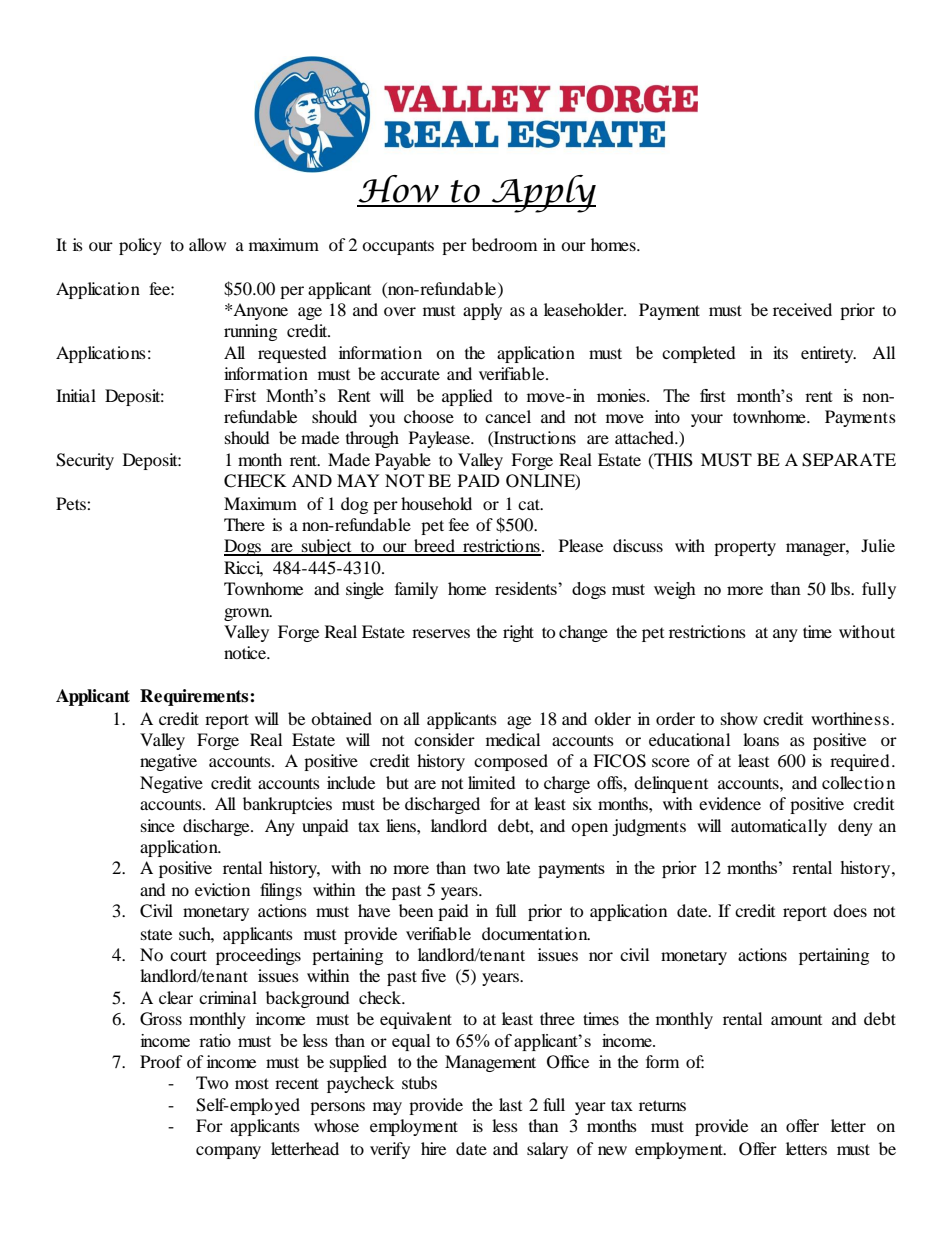 The image size is (952, 1233). What do you see at coordinates (779, 827) in the image?
I see `automatically` at bounding box center [779, 827].
